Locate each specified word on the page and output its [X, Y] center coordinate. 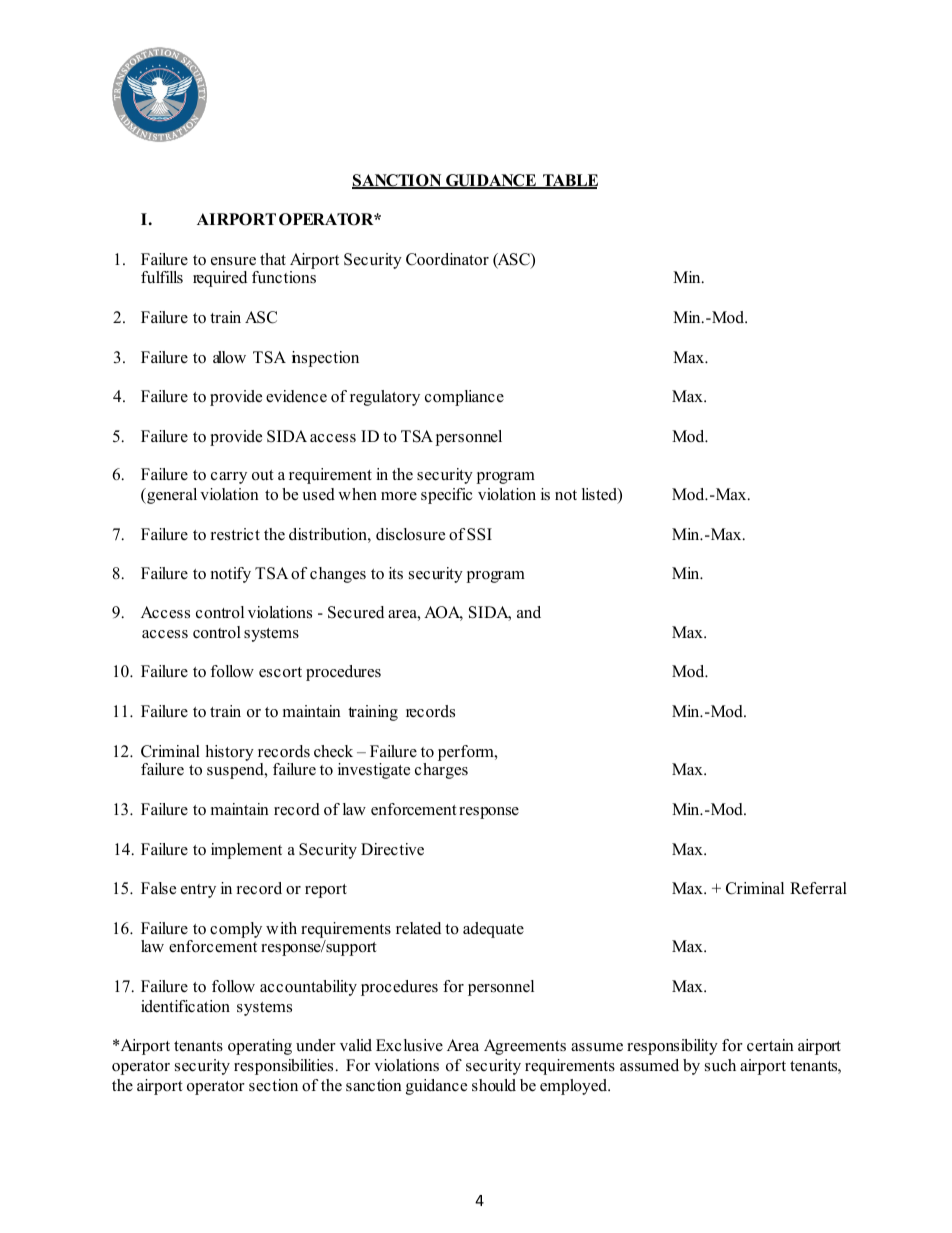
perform [467, 753]
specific [447, 496]
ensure [233, 261]
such [720, 1065]
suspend [236, 771]
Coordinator [447, 259]
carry [229, 478]
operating [260, 1047]
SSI [479, 534]
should [494, 1085]
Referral [818, 888]
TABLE [569, 181]
